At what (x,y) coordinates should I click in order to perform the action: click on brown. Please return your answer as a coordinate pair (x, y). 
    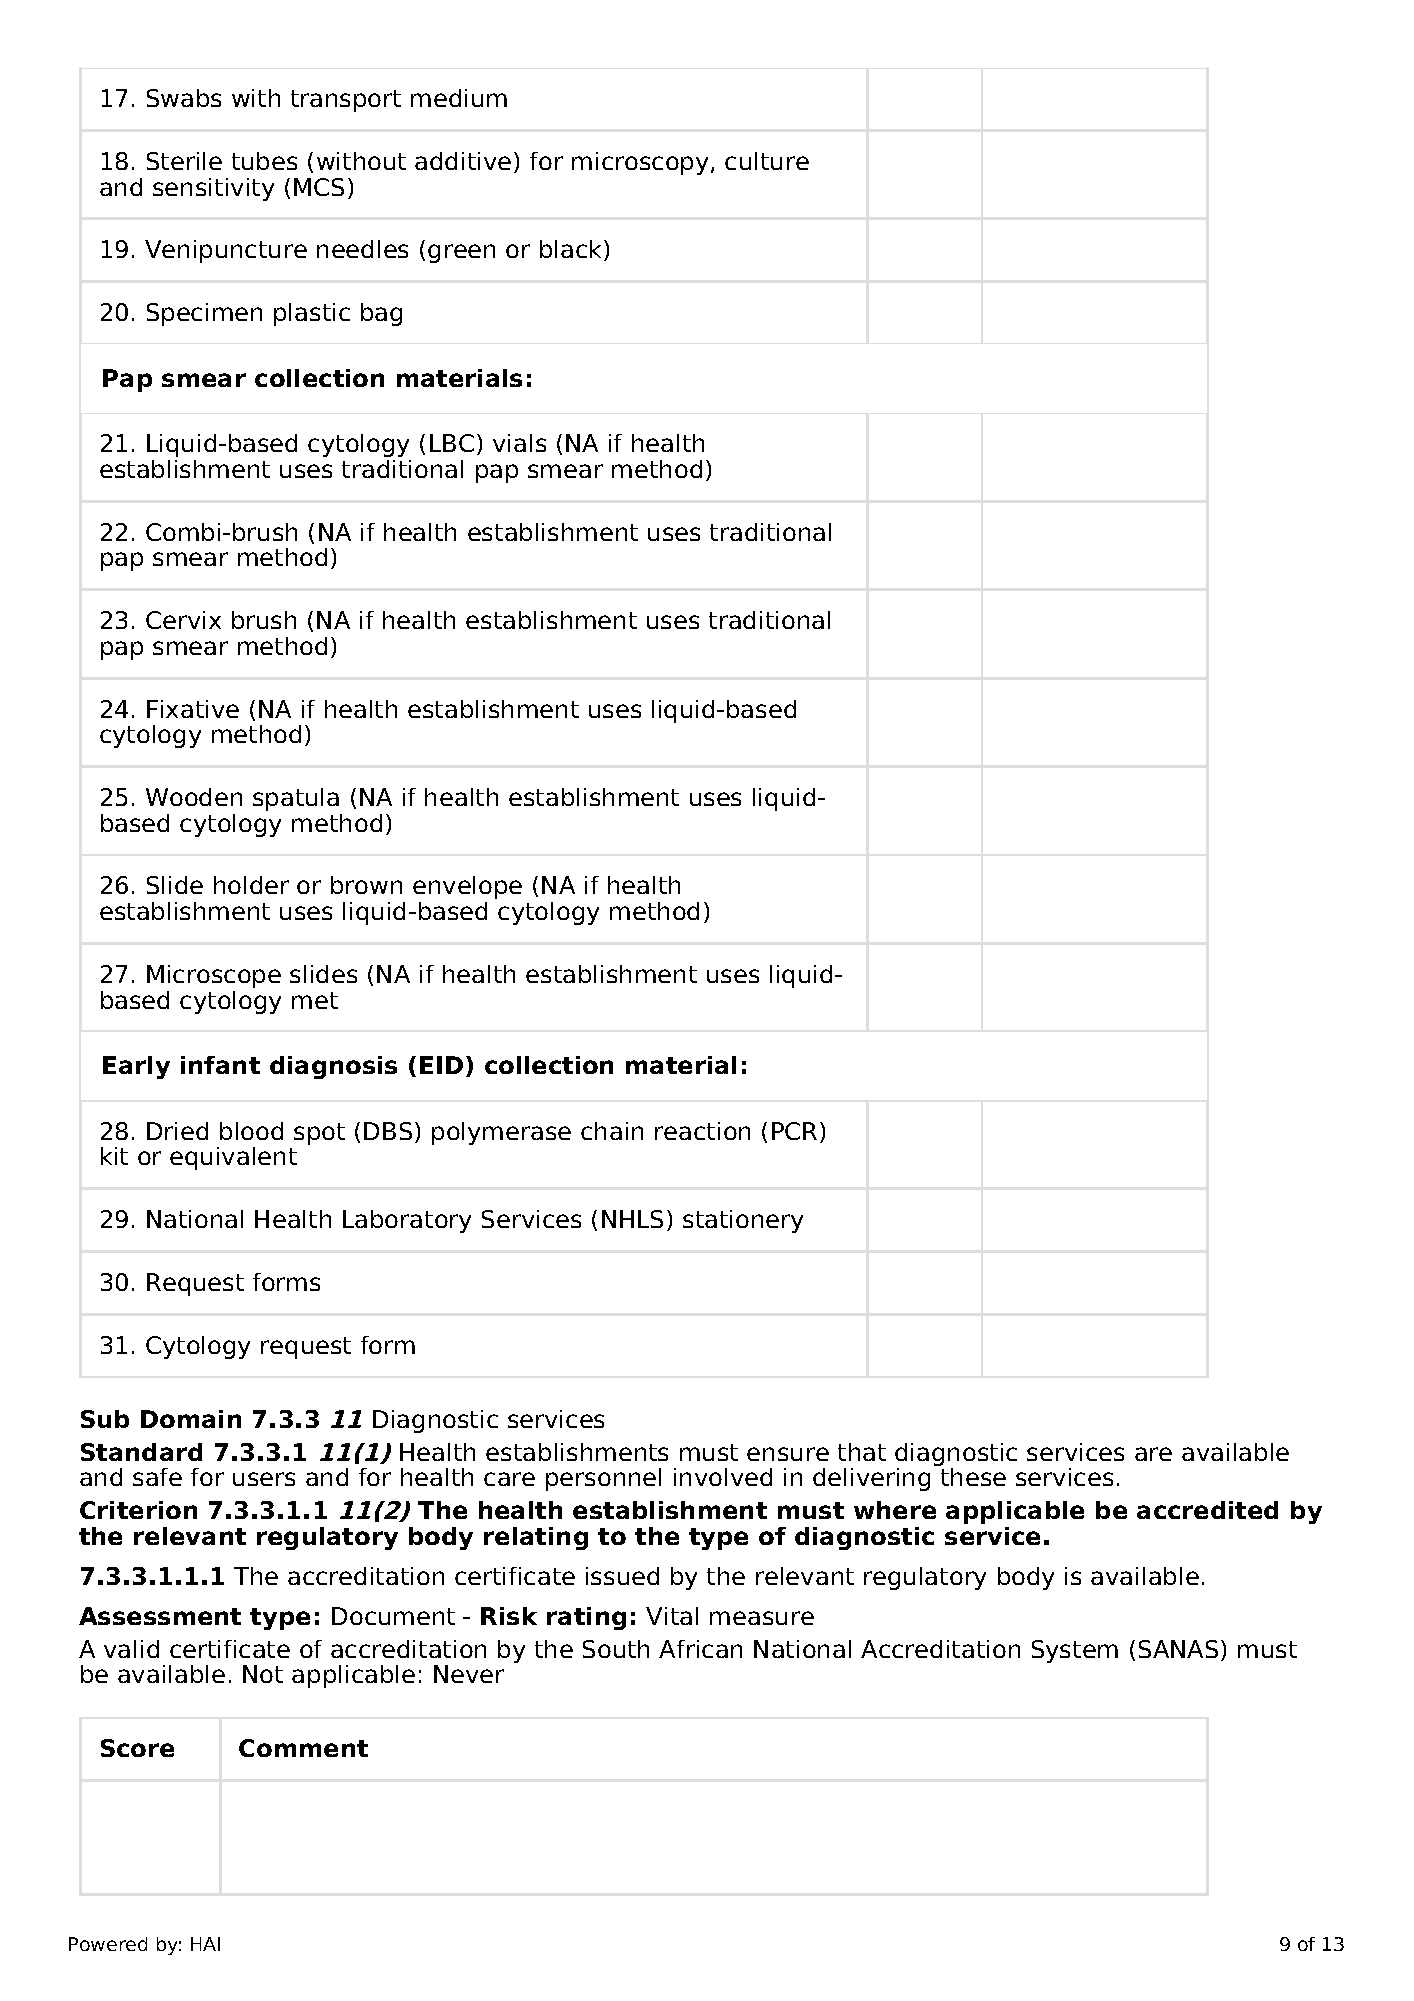
    Looking at the image, I should click on (366, 885).
